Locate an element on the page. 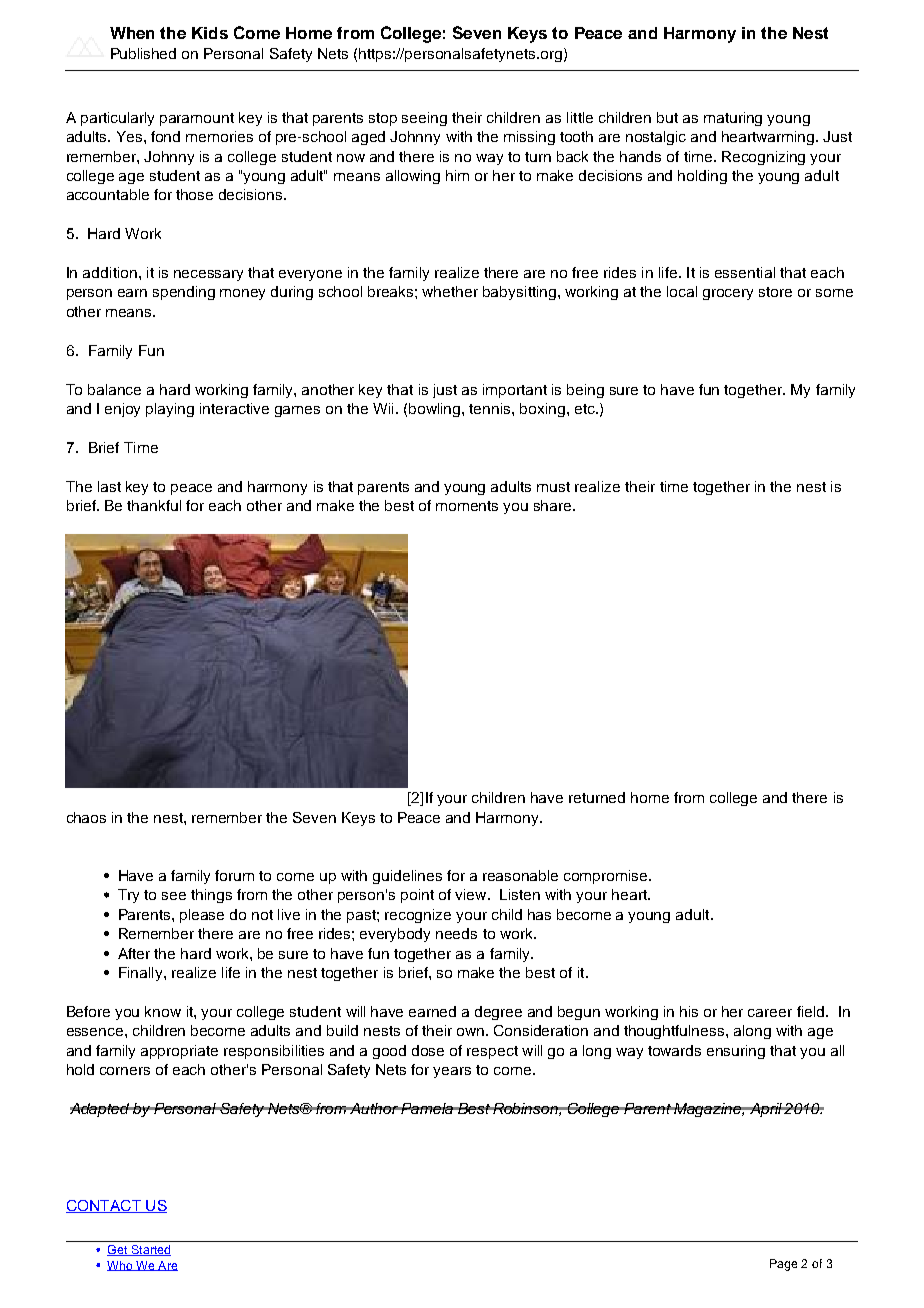  years is located at coordinates (452, 1072).
